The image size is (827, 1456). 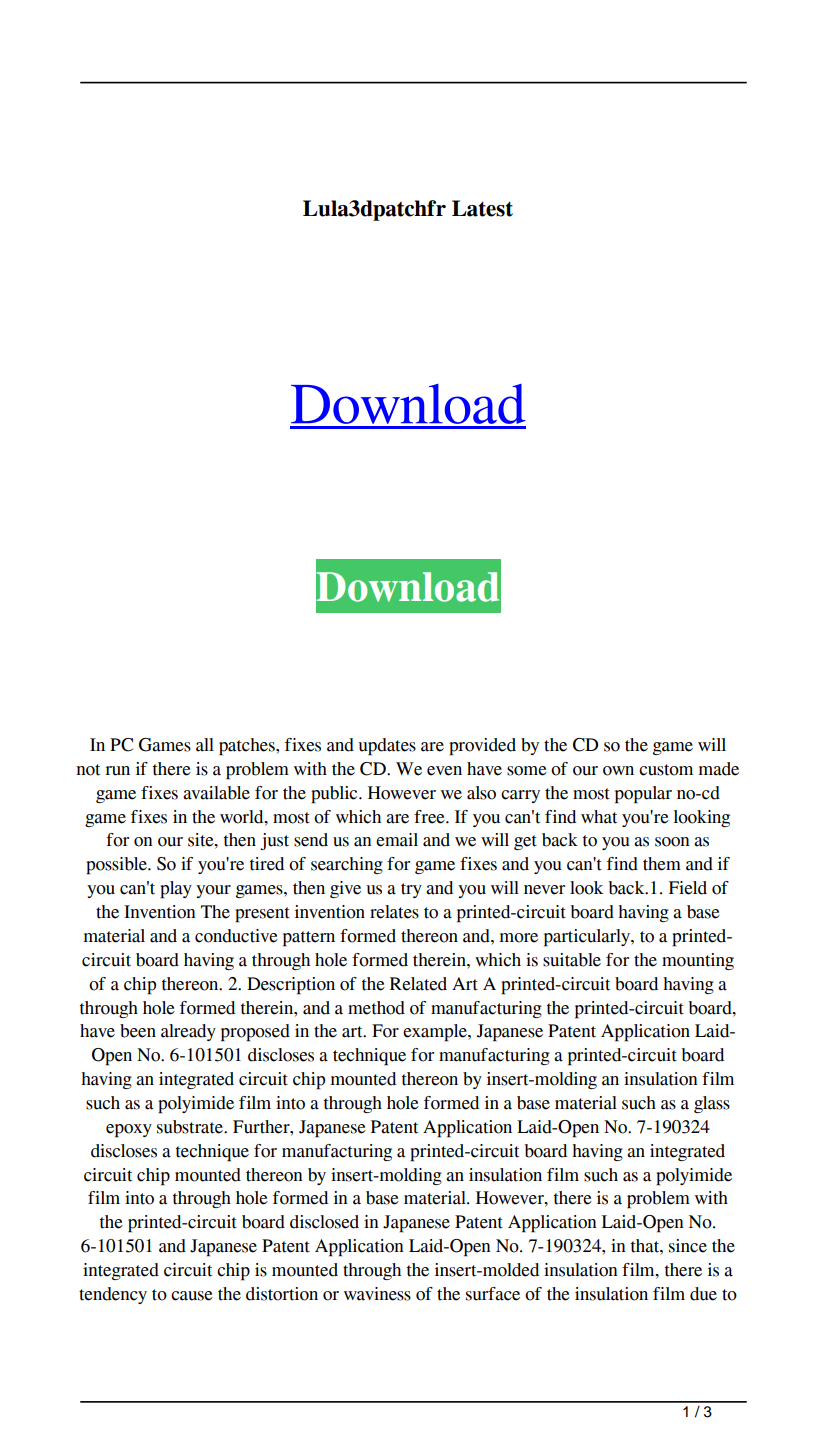 I want to click on updates, so click(x=387, y=747).
